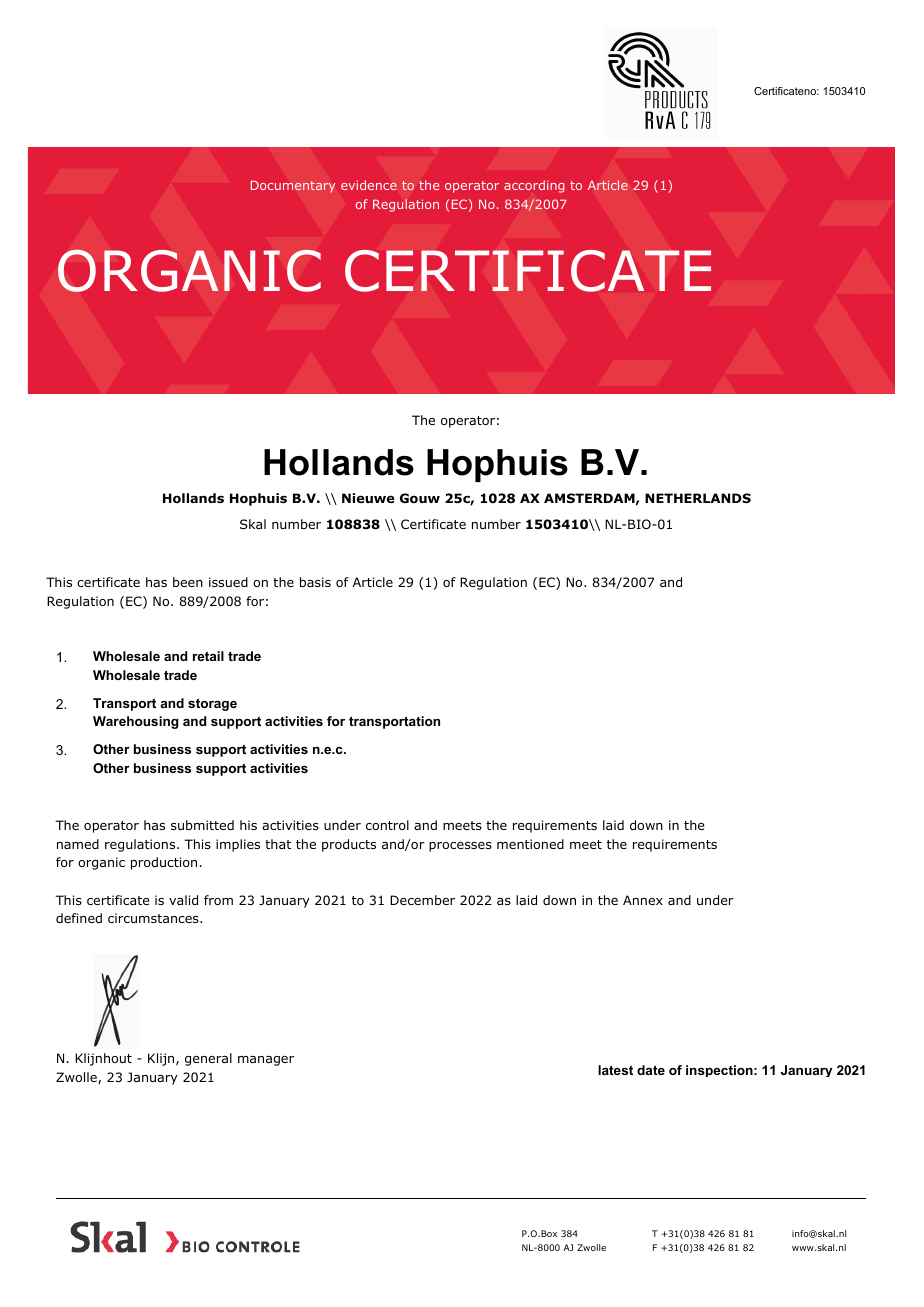 This screenshot has width=924, height=1307. What do you see at coordinates (135, 722) in the screenshot?
I see `Warehousing` at bounding box center [135, 722].
